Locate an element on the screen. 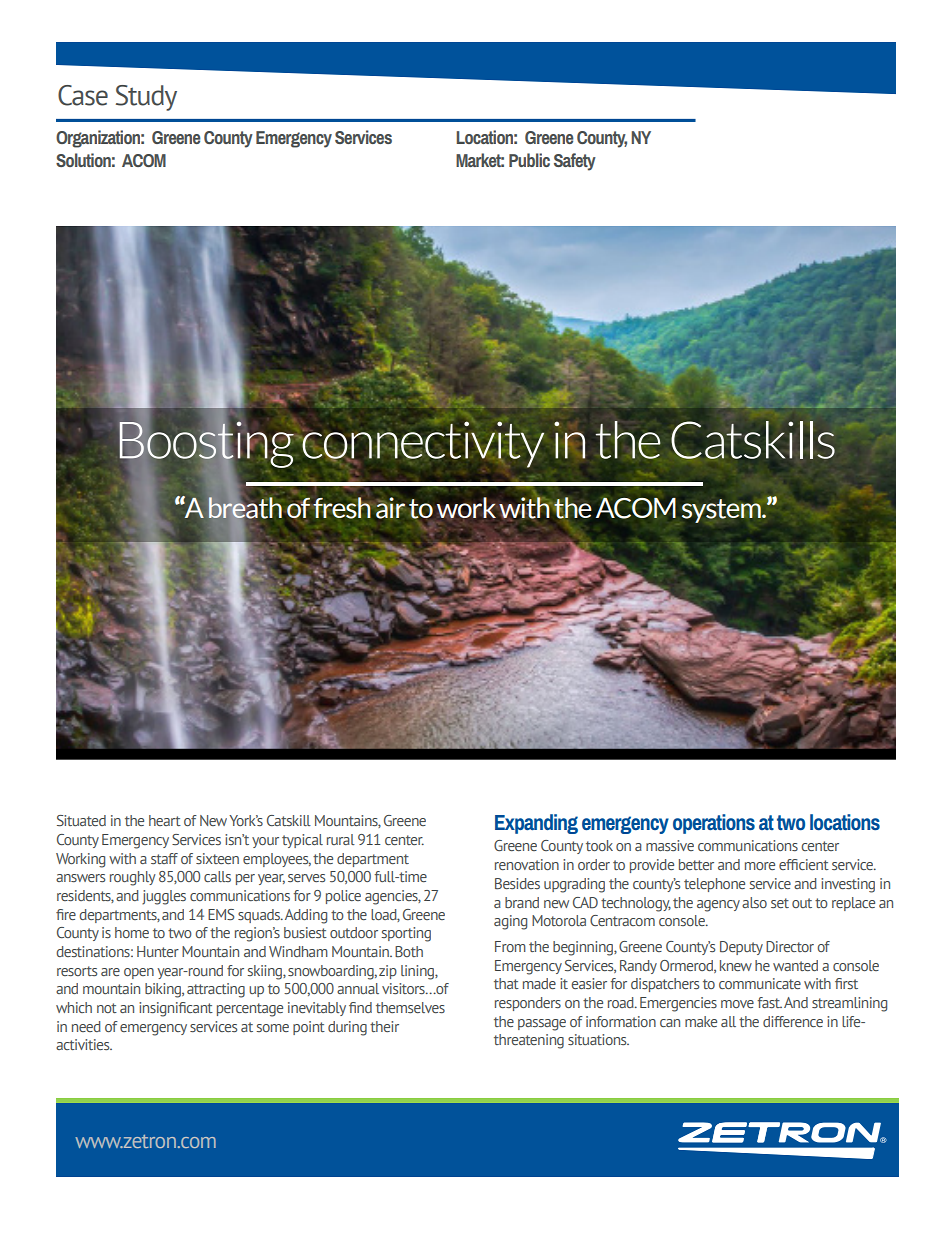 The height and width of the screenshot is (1233, 952). system is located at coordinates (722, 511).
